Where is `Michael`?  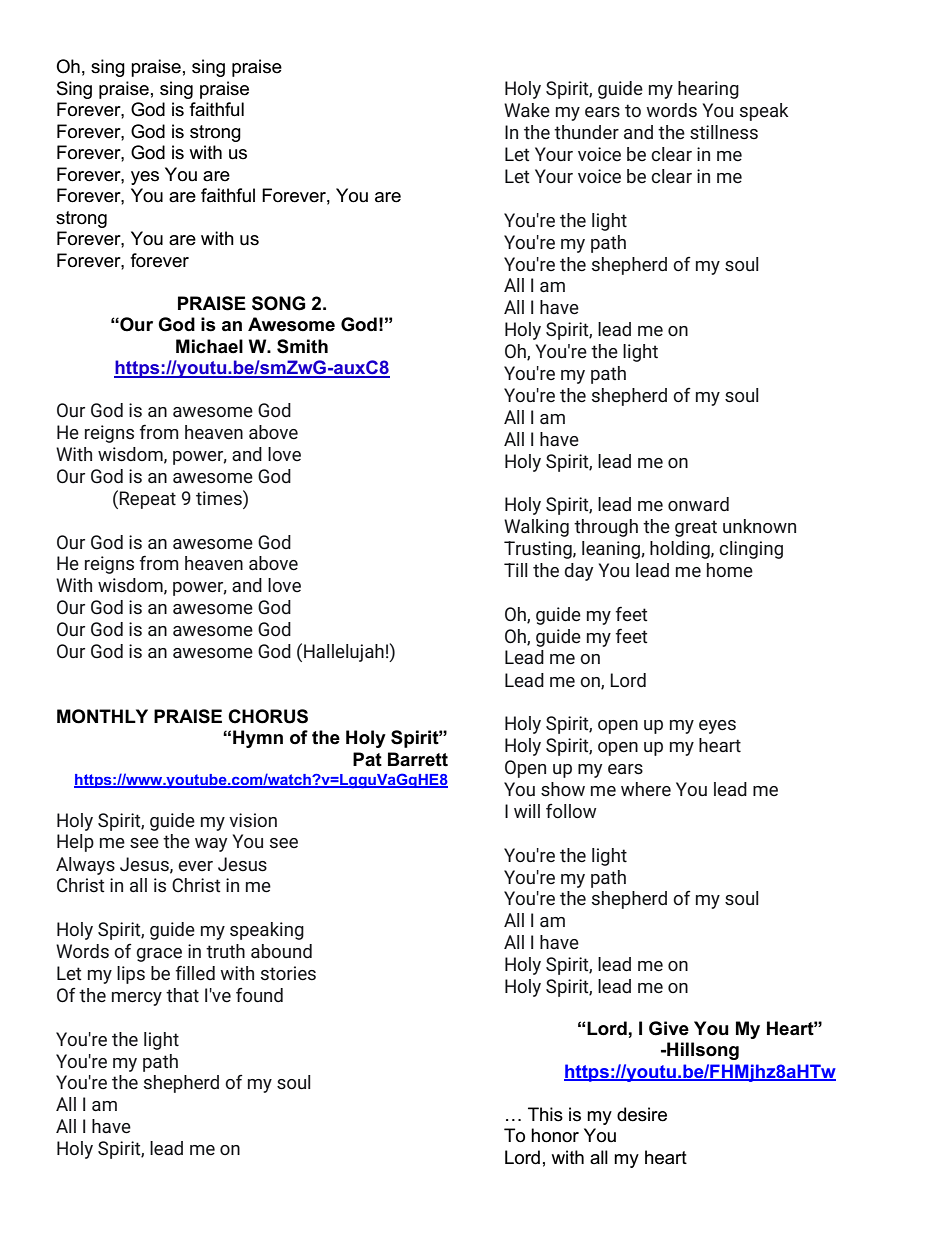
Michael is located at coordinates (209, 346).
